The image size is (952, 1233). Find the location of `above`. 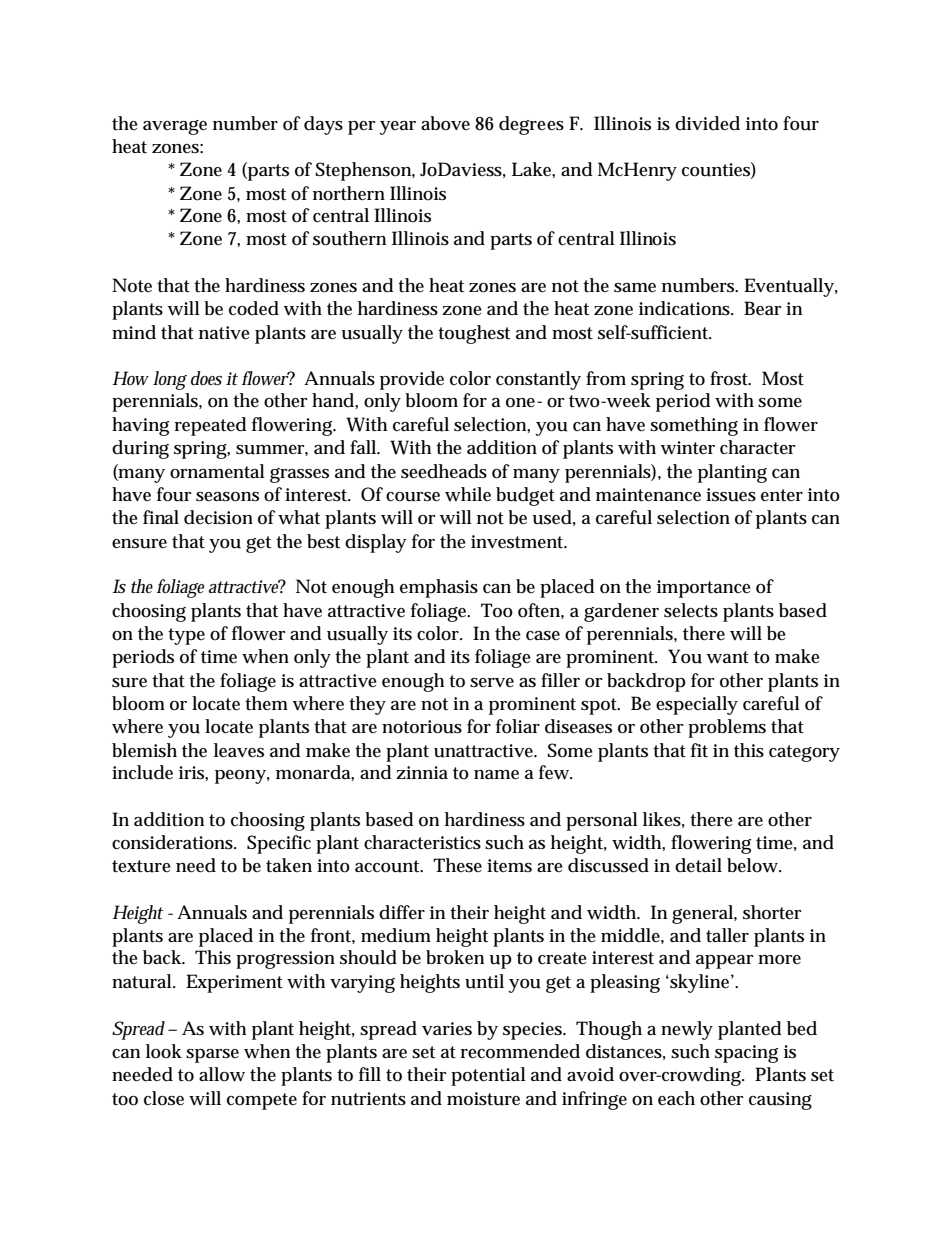

above is located at coordinates (445, 123).
